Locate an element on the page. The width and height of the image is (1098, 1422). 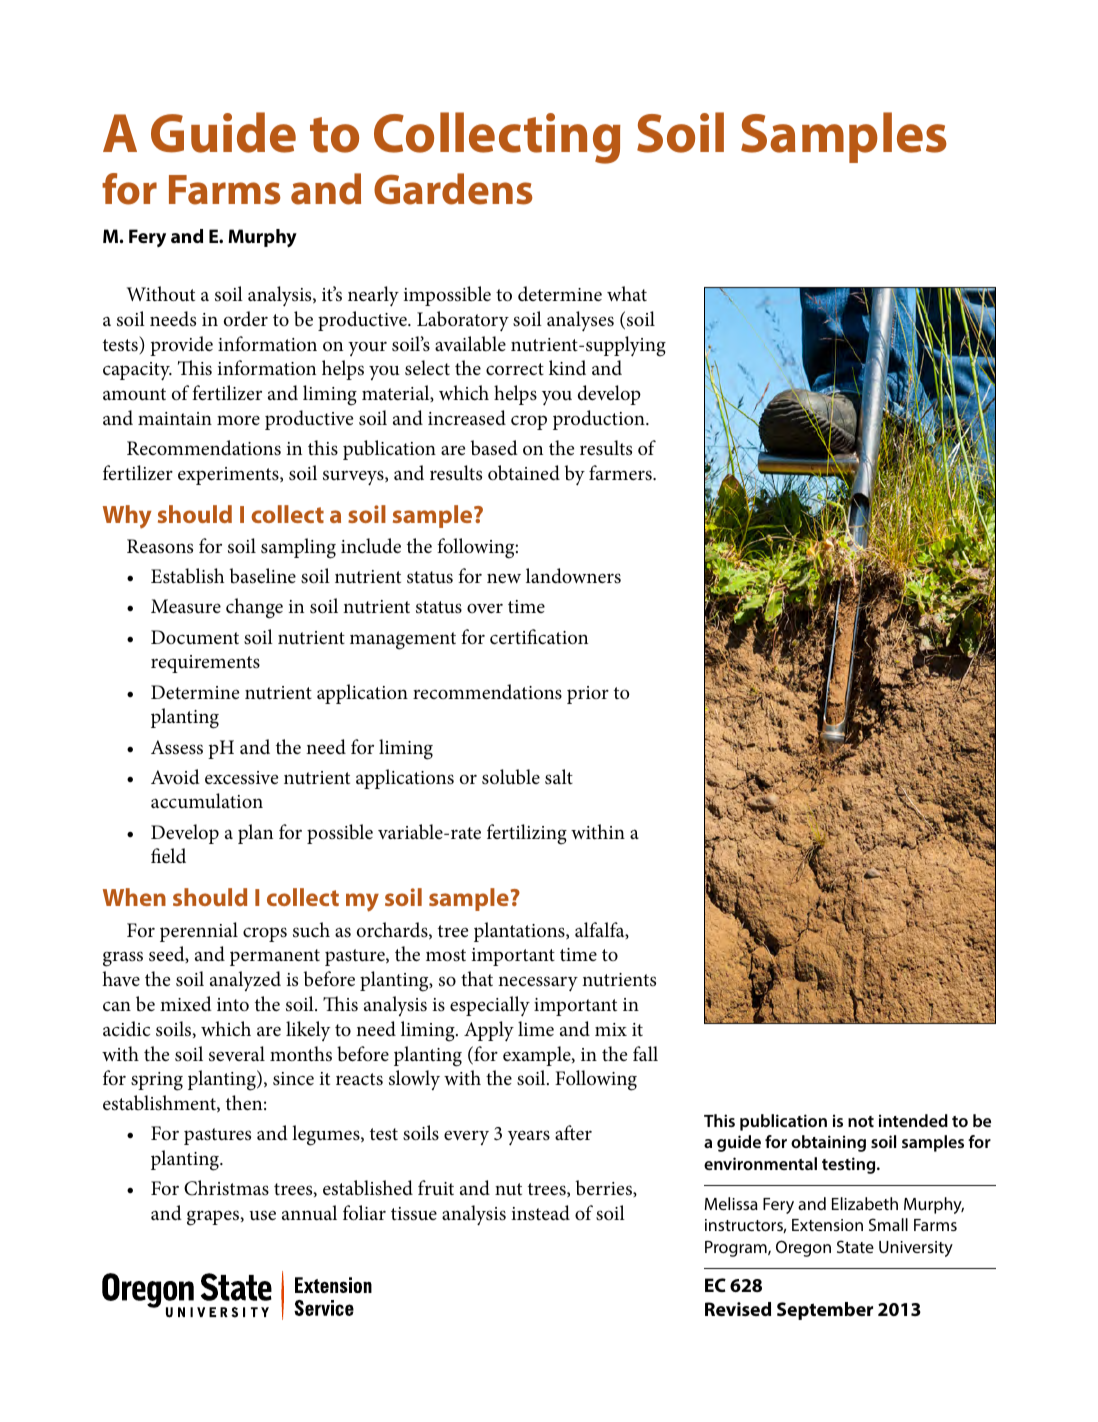
field is located at coordinates (168, 855).
